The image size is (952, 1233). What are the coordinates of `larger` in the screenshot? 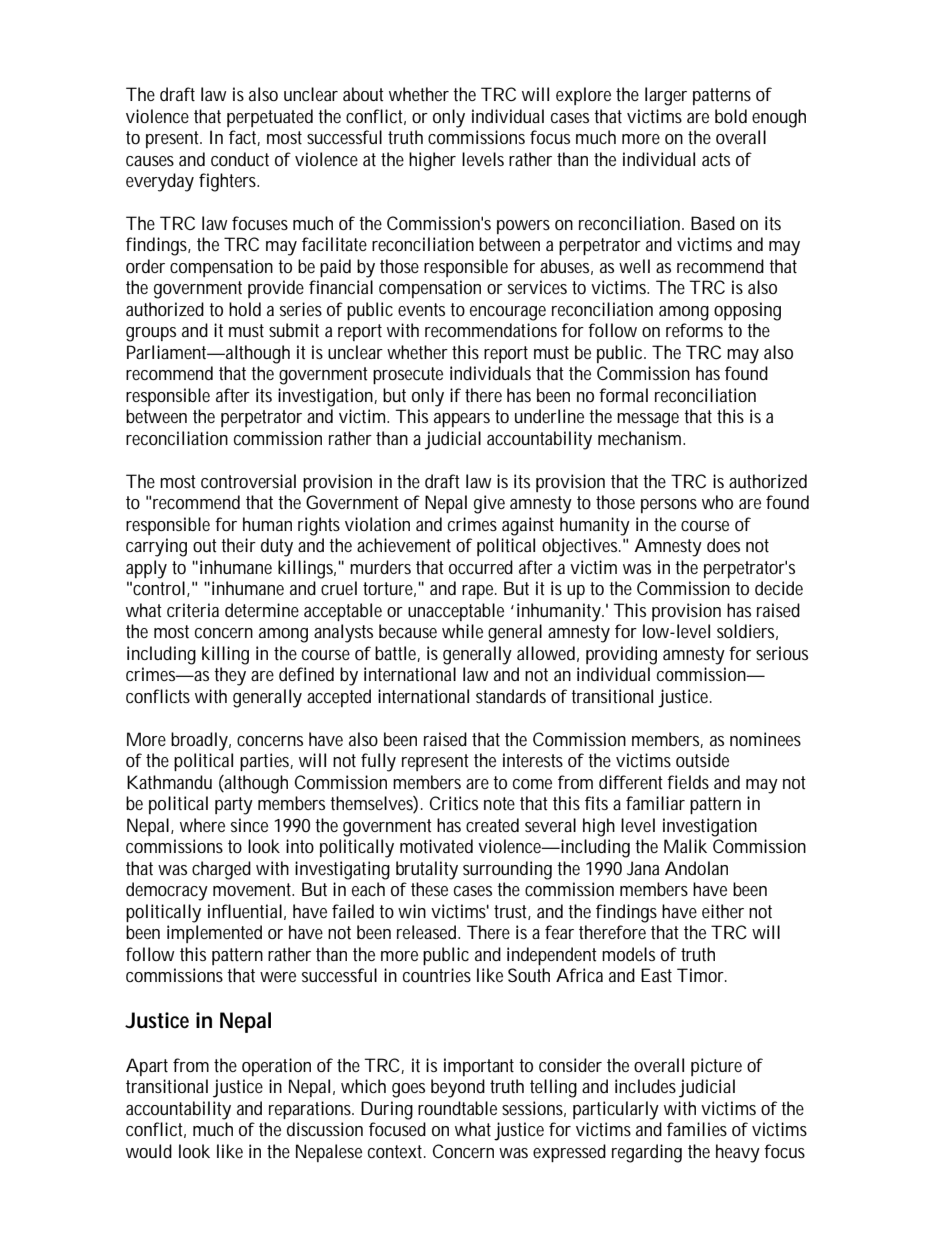 It's located at (666, 96).
